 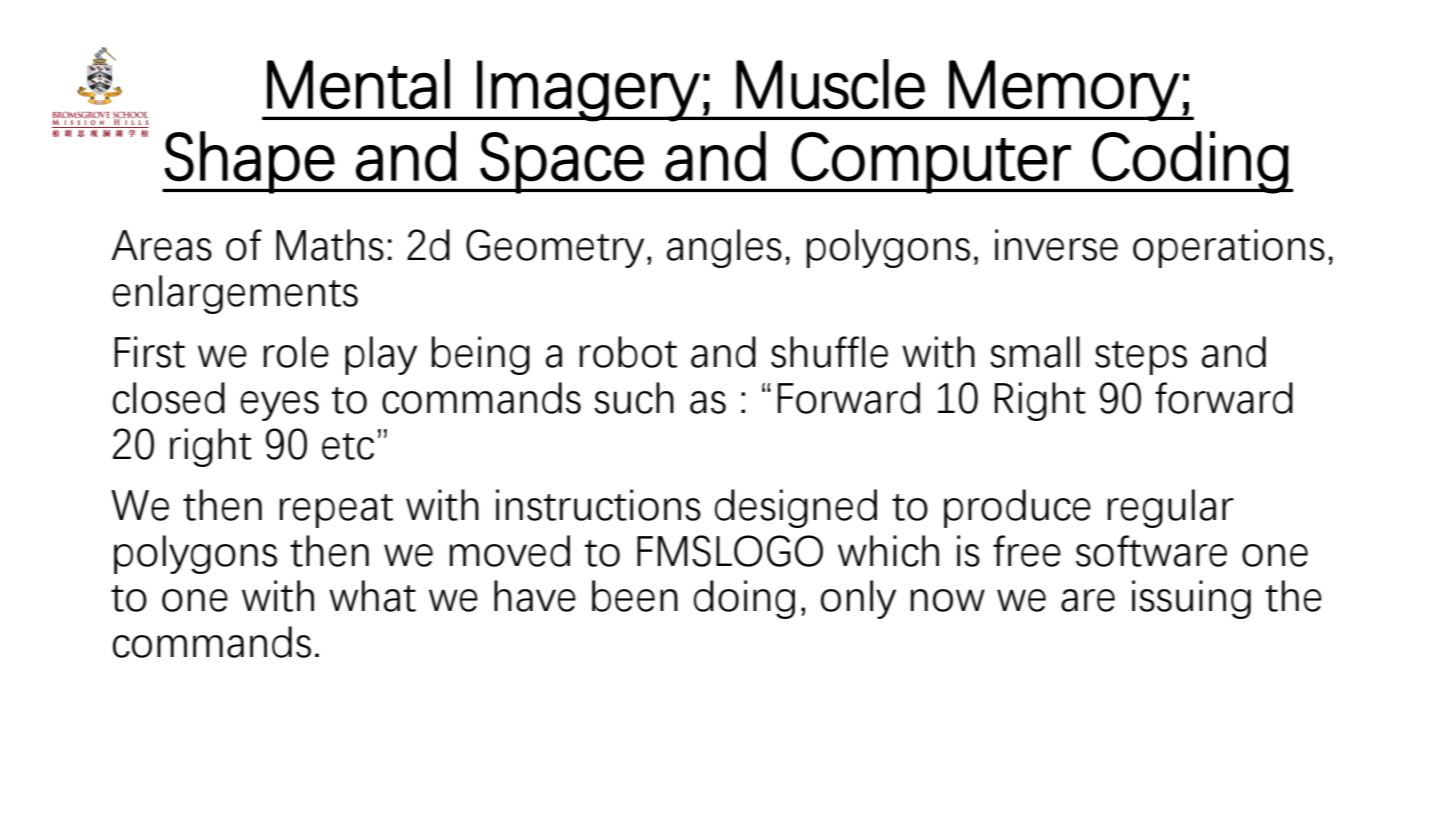 What do you see at coordinates (296, 352) in the screenshot?
I see `role` at bounding box center [296, 352].
